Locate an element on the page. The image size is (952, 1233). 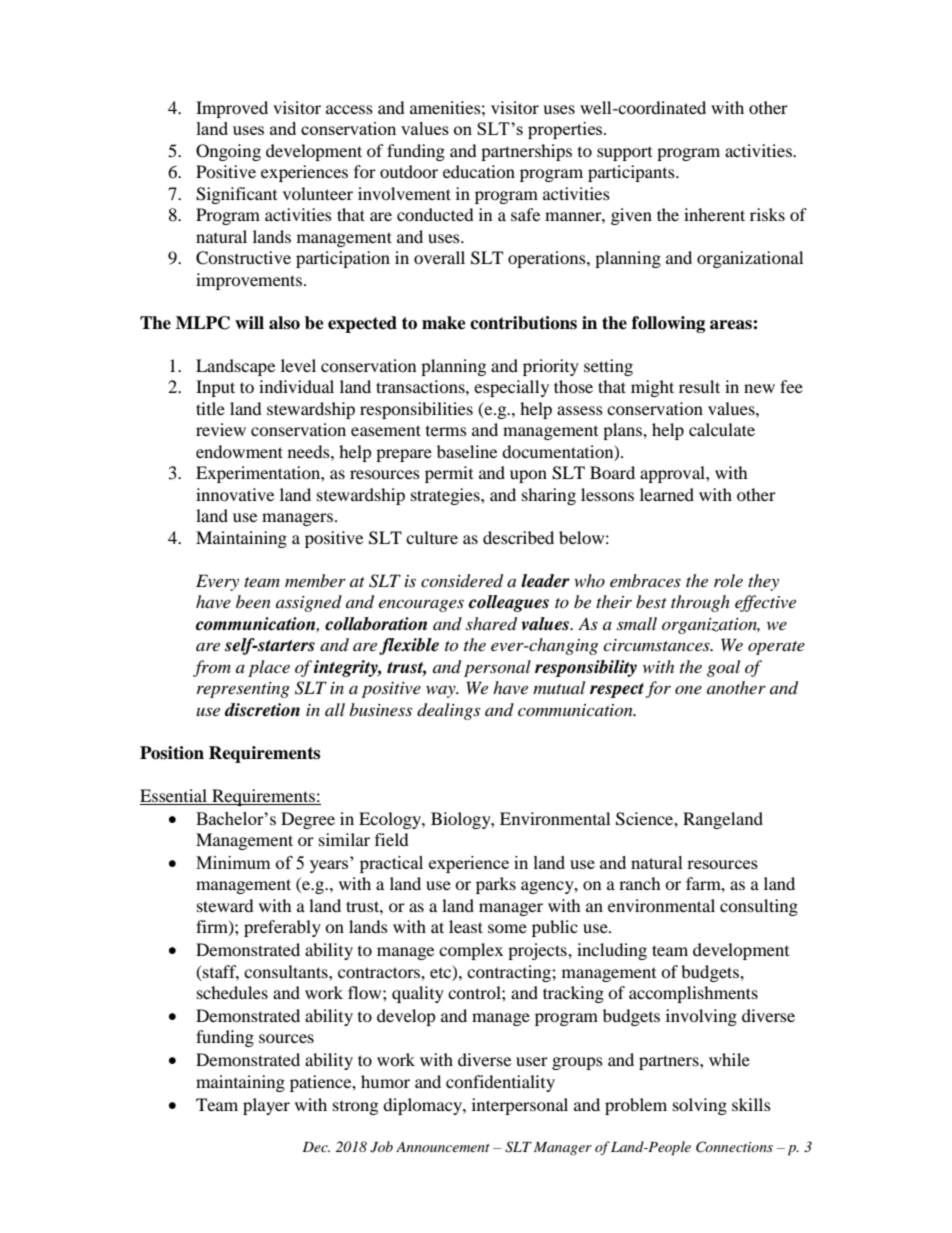
been is located at coordinates (253, 601).
